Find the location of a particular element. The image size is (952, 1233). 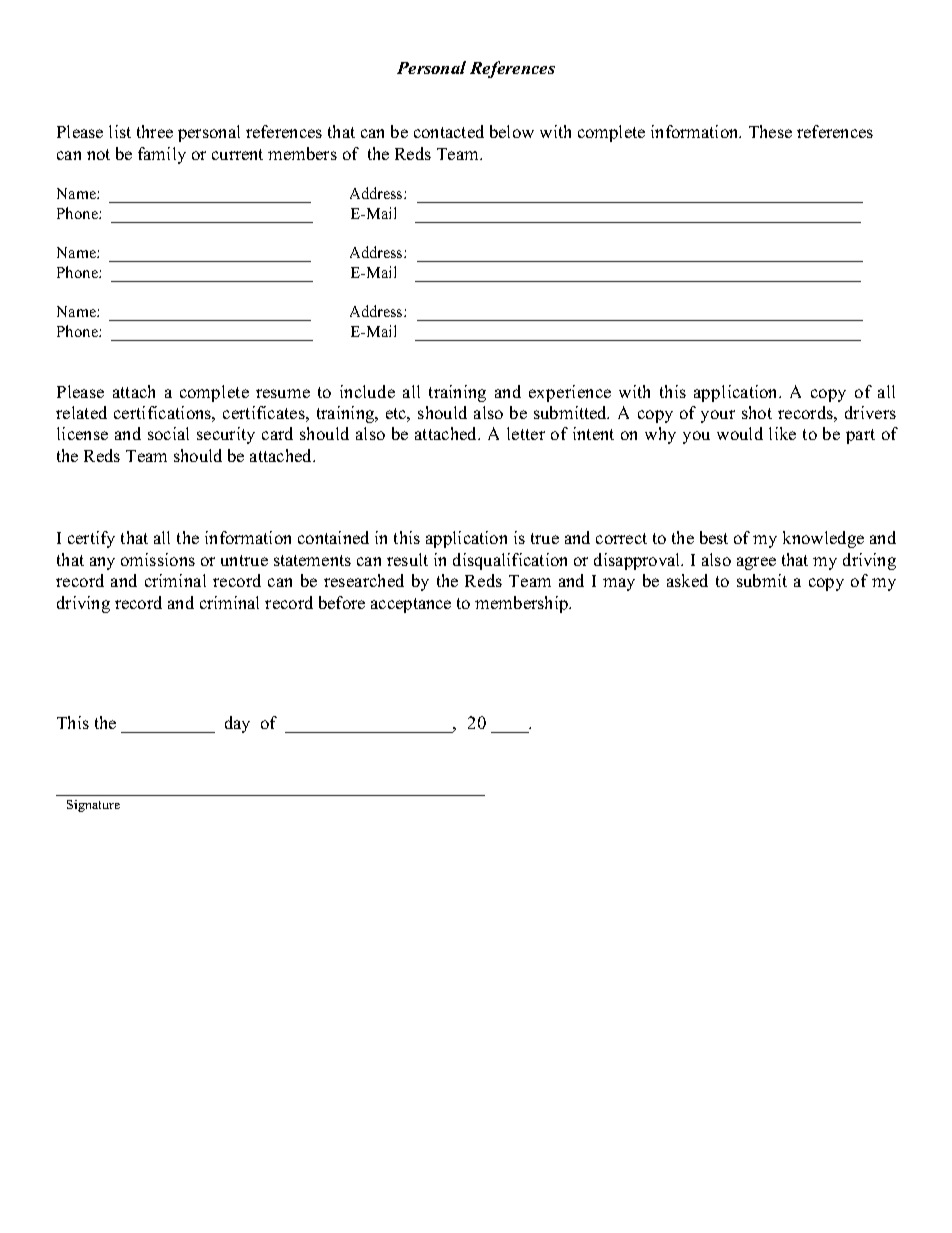

These is located at coordinates (770, 131).
